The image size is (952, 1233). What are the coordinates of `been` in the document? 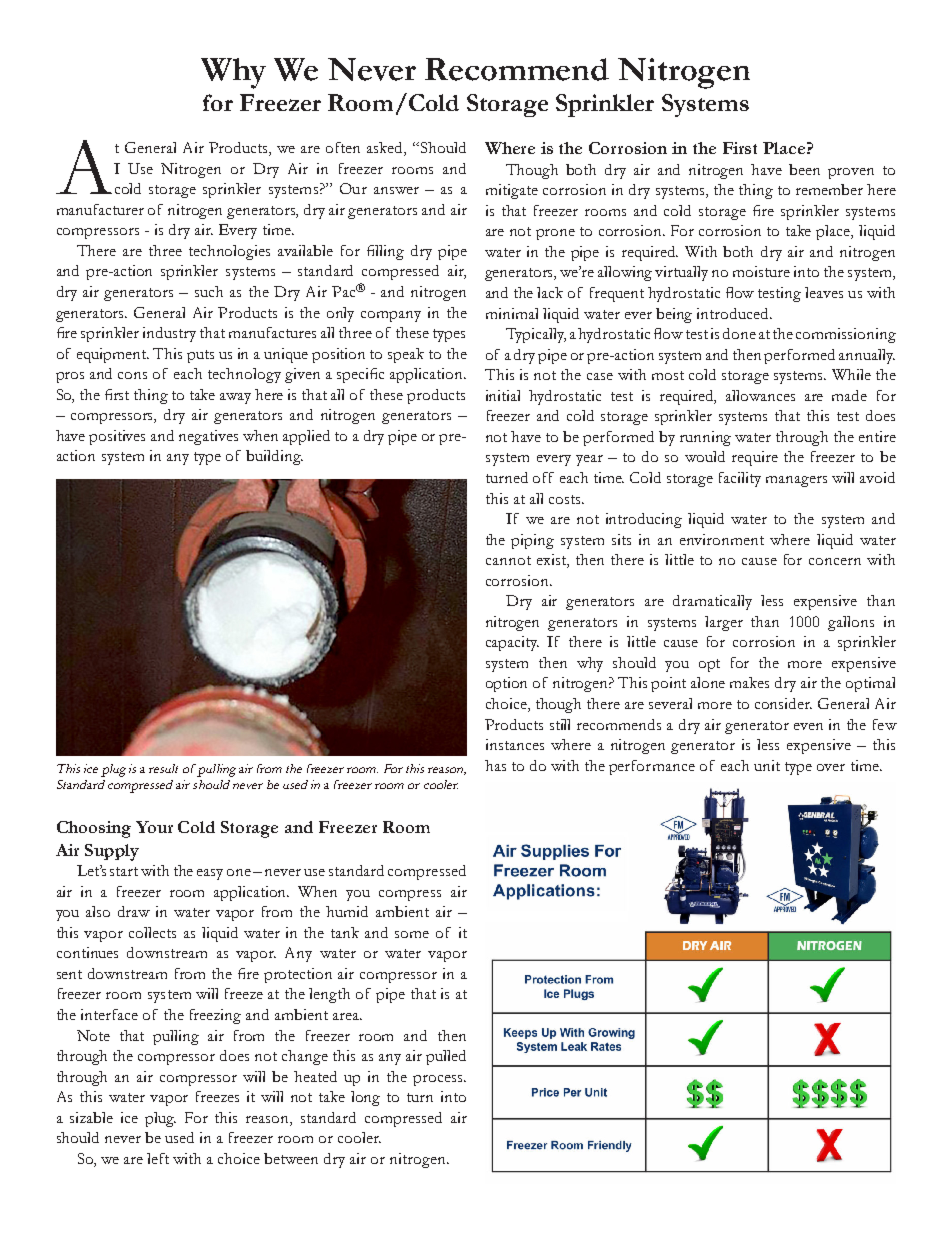 It's located at (804, 169).
